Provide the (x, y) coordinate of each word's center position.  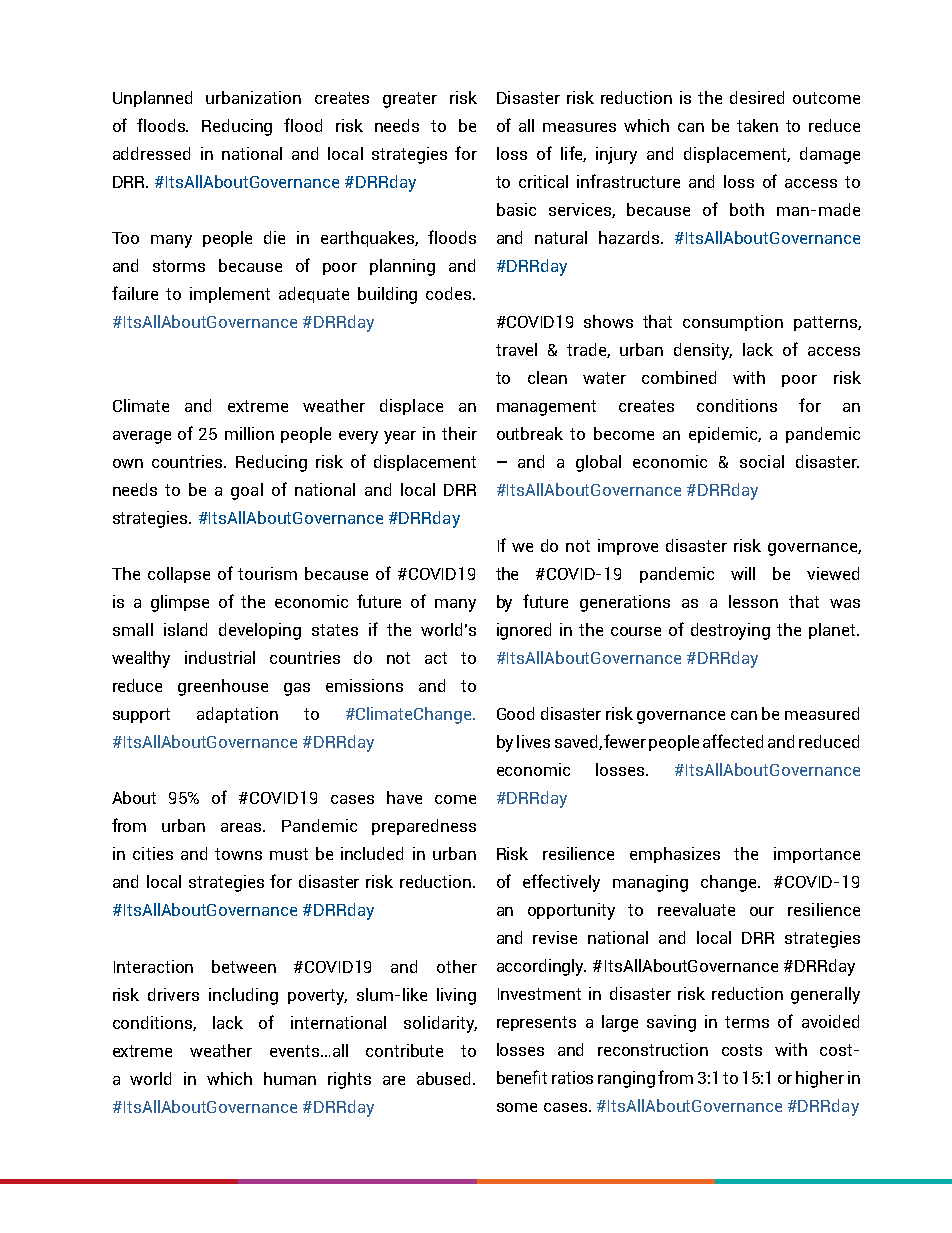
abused (445, 1078)
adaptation (237, 715)
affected (733, 741)
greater (410, 100)
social (762, 461)
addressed (151, 153)
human (290, 1078)
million (249, 433)
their (459, 433)
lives (533, 741)
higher (820, 1079)
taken (757, 125)
